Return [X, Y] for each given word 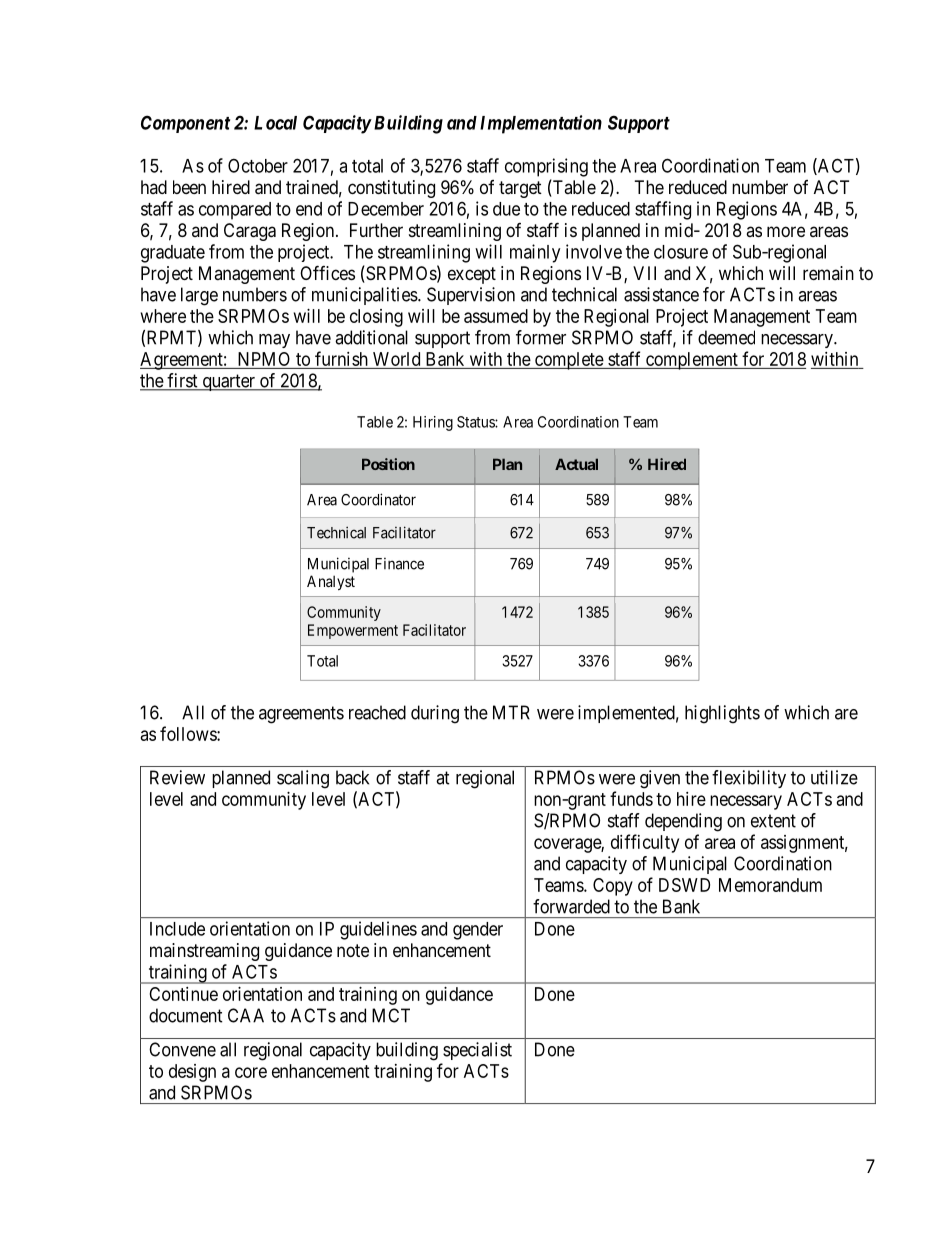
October [258, 165]
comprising [546, 167]
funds [631, 798]
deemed [726, 337]
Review [177, 777]
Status [476, 422]
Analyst [331, 582]
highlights [722, 714]
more [786, 231]
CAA [246, 1015]
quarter [228, 382]
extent [773, 821]
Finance [399, 564]
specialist [477, 1051]
